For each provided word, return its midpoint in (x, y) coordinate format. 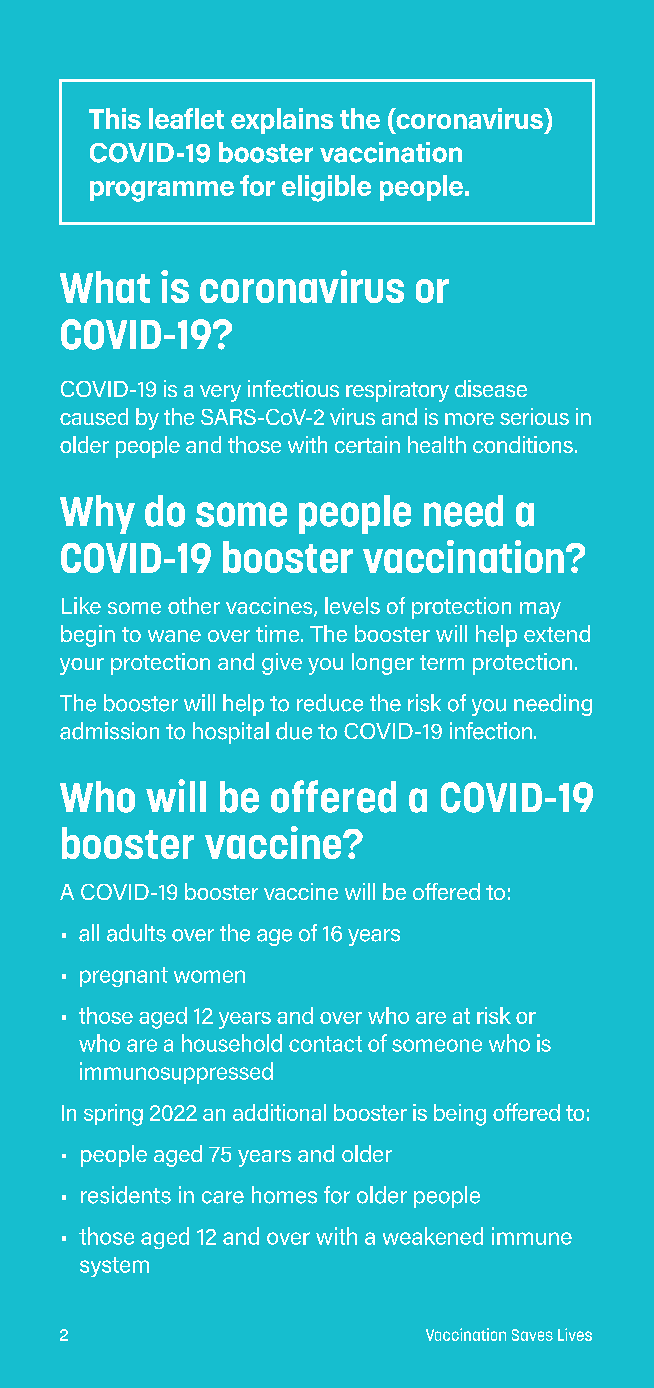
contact (325, 1044)
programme (162, 191)
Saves (532, 1335)
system (114, 1267)
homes (284, 1195)
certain (367, 444)
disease (491, 388)
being (460, 1115)
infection (491, 731)
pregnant (124, 977)
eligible (326, 188)
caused (94, 416)
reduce (330, 703)
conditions (523, 444)
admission (109, 731)
